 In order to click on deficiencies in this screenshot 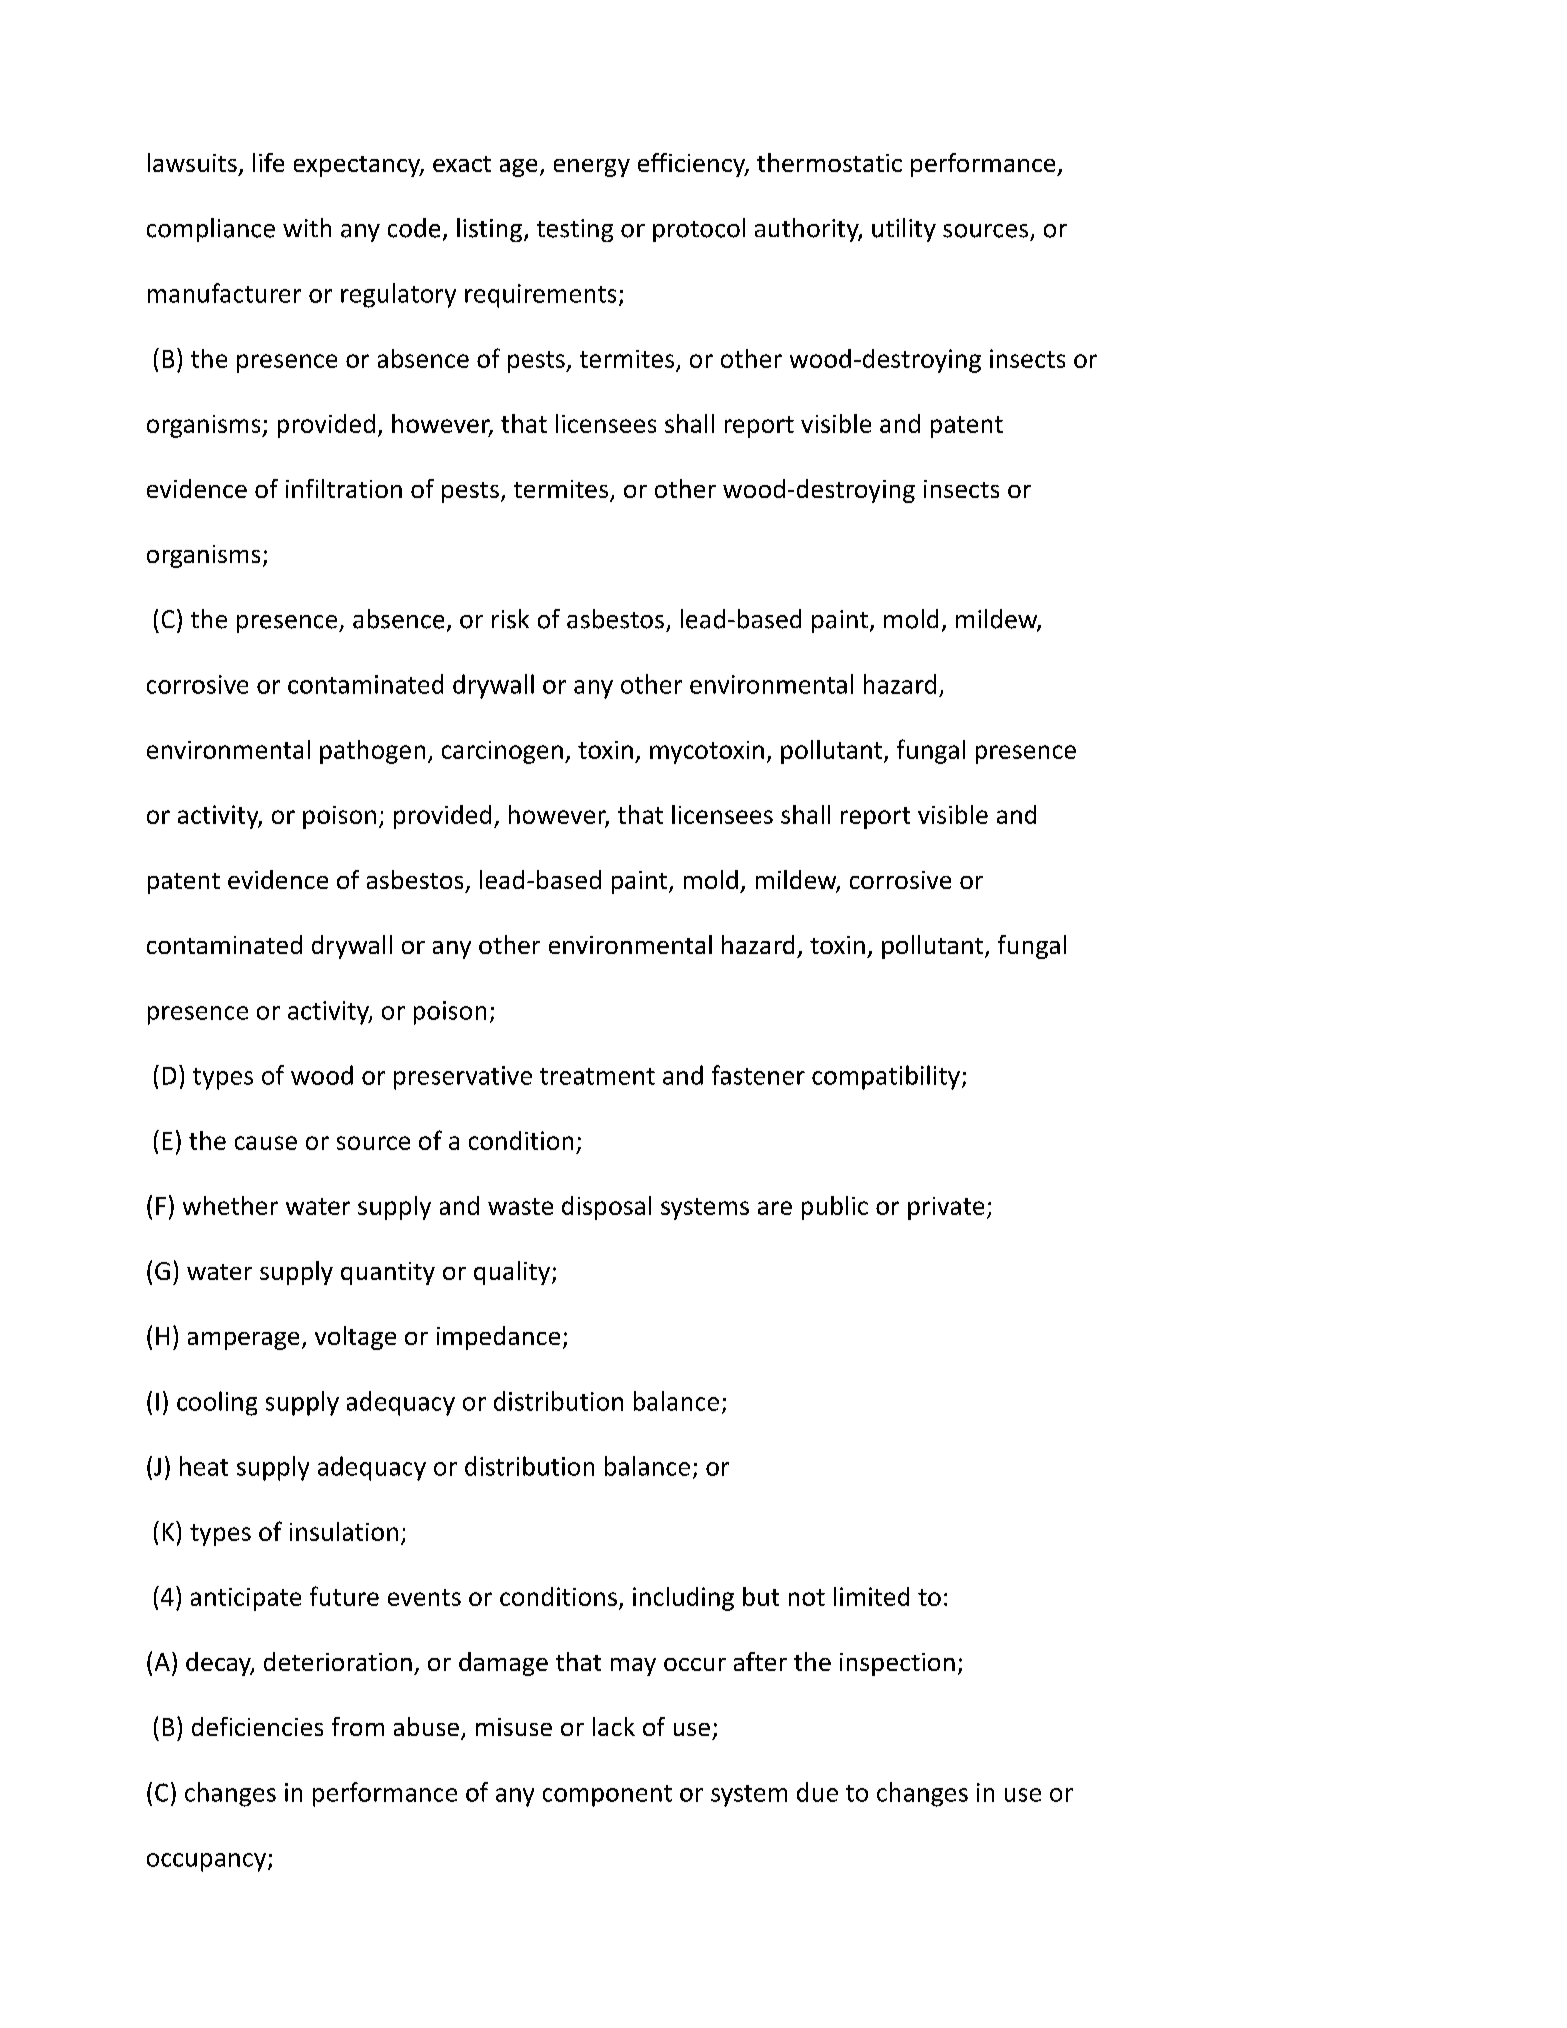, I will do `click(257, 1726)`.
